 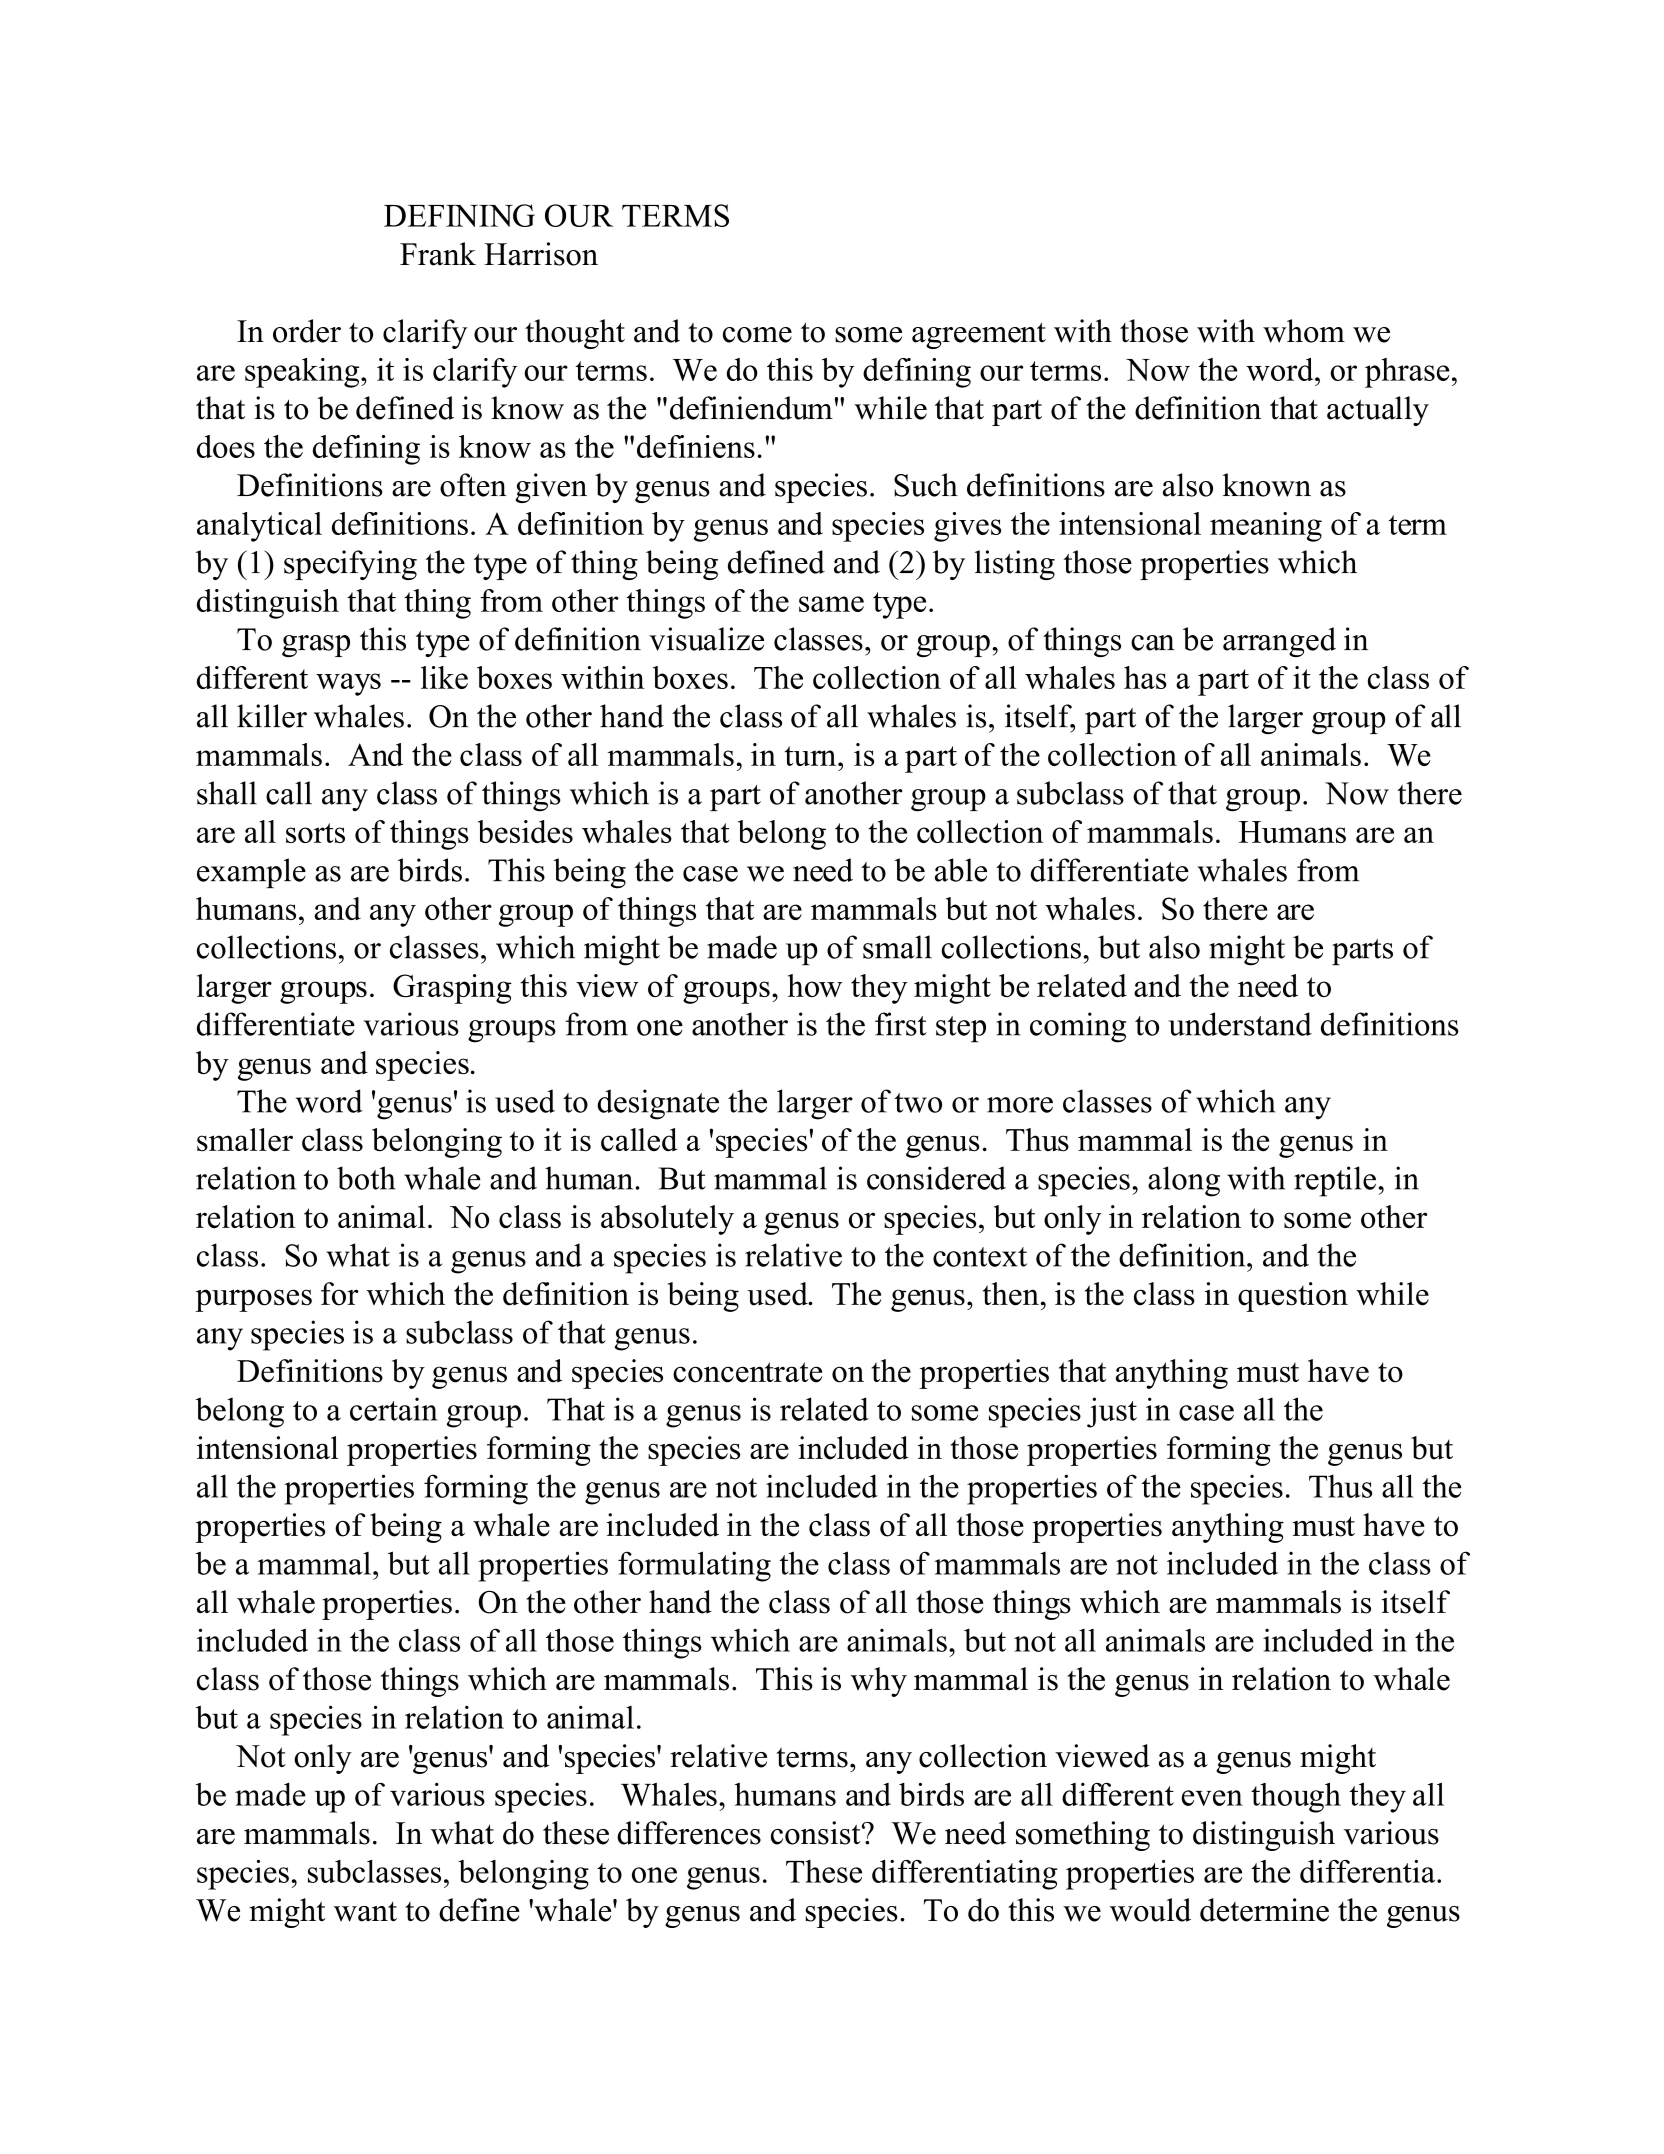 I want to click on understand, so click(x=1240, y=1024).
